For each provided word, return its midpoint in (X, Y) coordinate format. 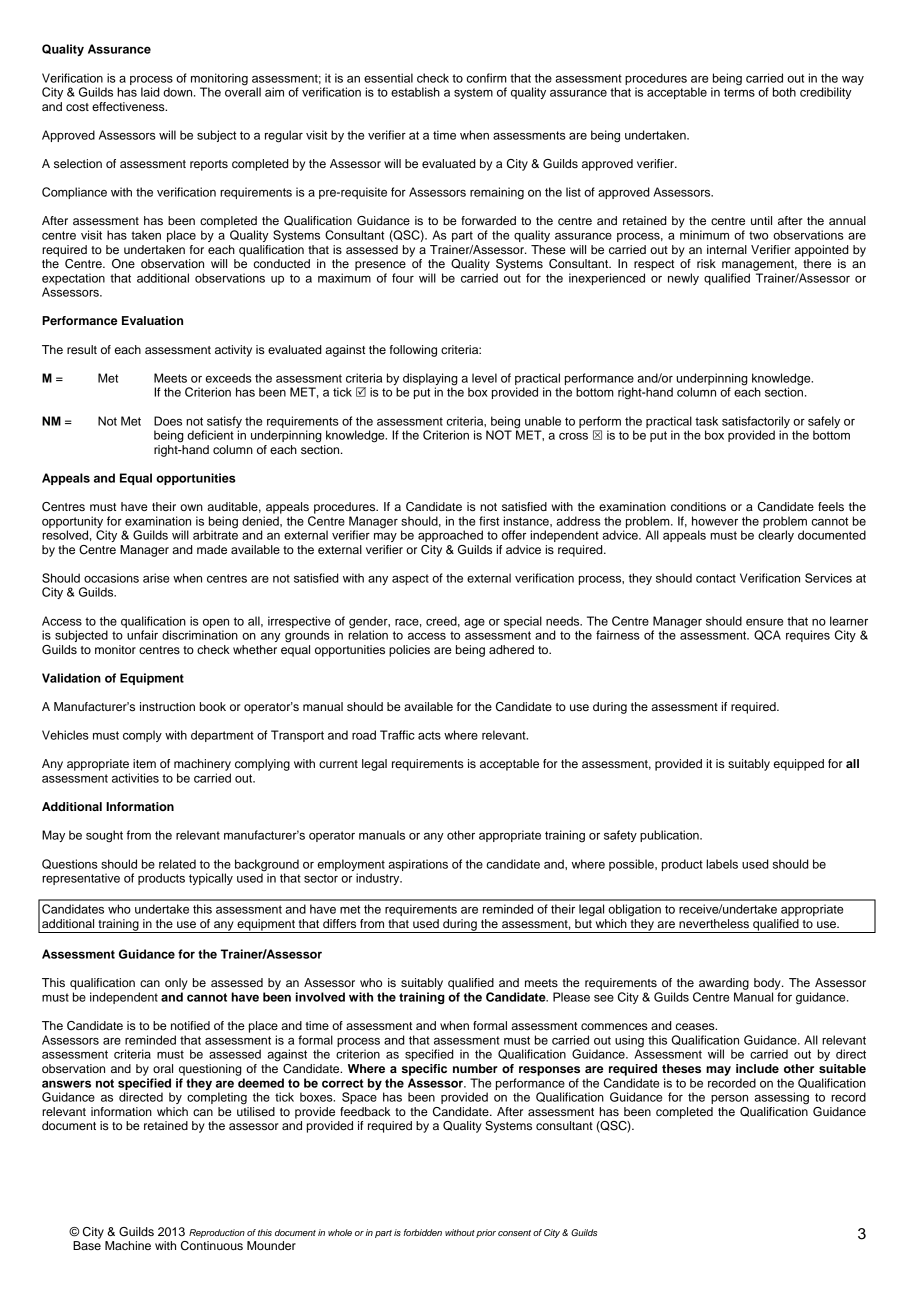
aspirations (418, 865)
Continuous (212, 1246)
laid (150, 92)
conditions (698, 506)
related (177, 864)
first (489, 521)
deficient (210, 435)
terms (739, 92)
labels (722, 864)
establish (415, 92)
